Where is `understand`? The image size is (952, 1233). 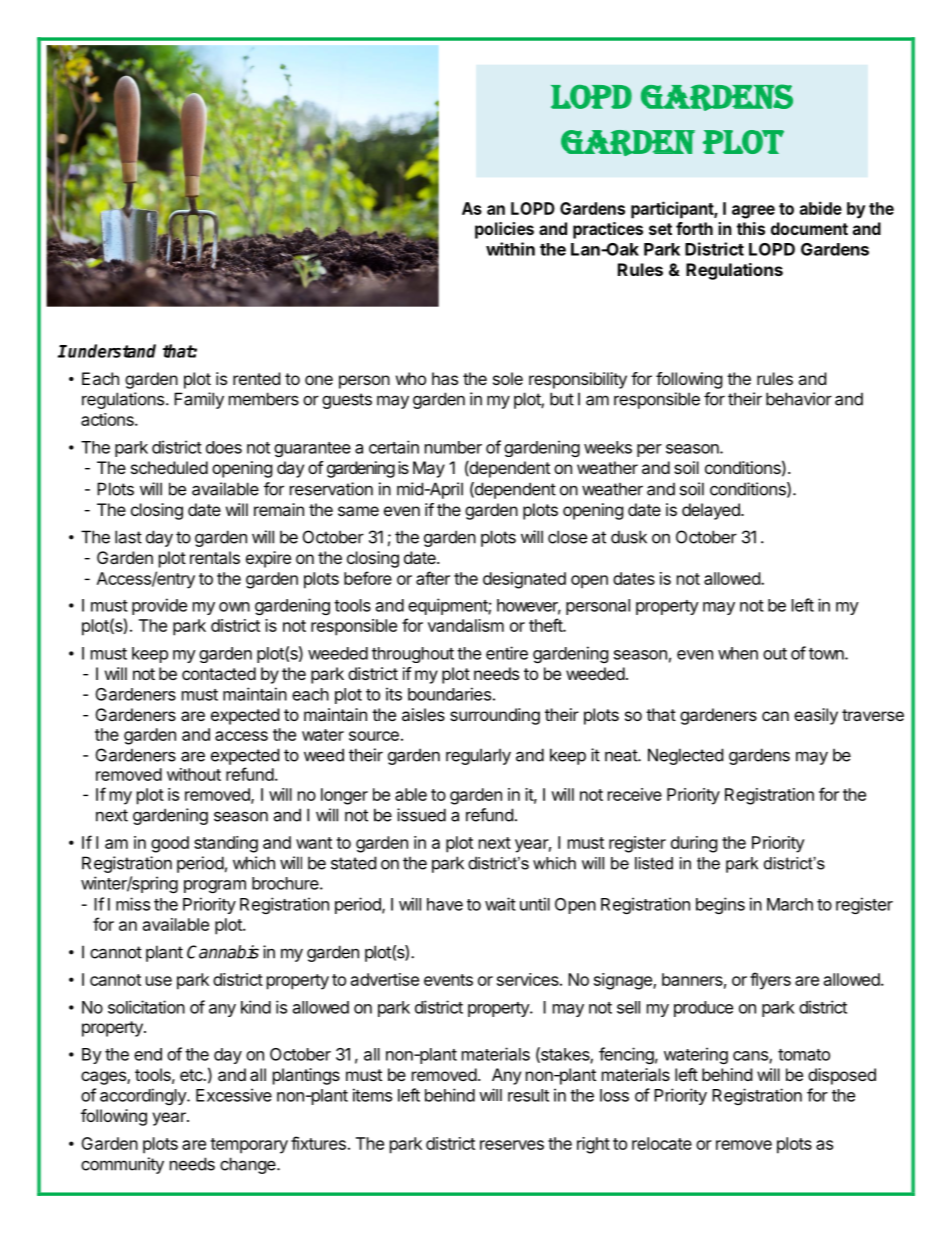 understand is located at coordinates (112, 351).
